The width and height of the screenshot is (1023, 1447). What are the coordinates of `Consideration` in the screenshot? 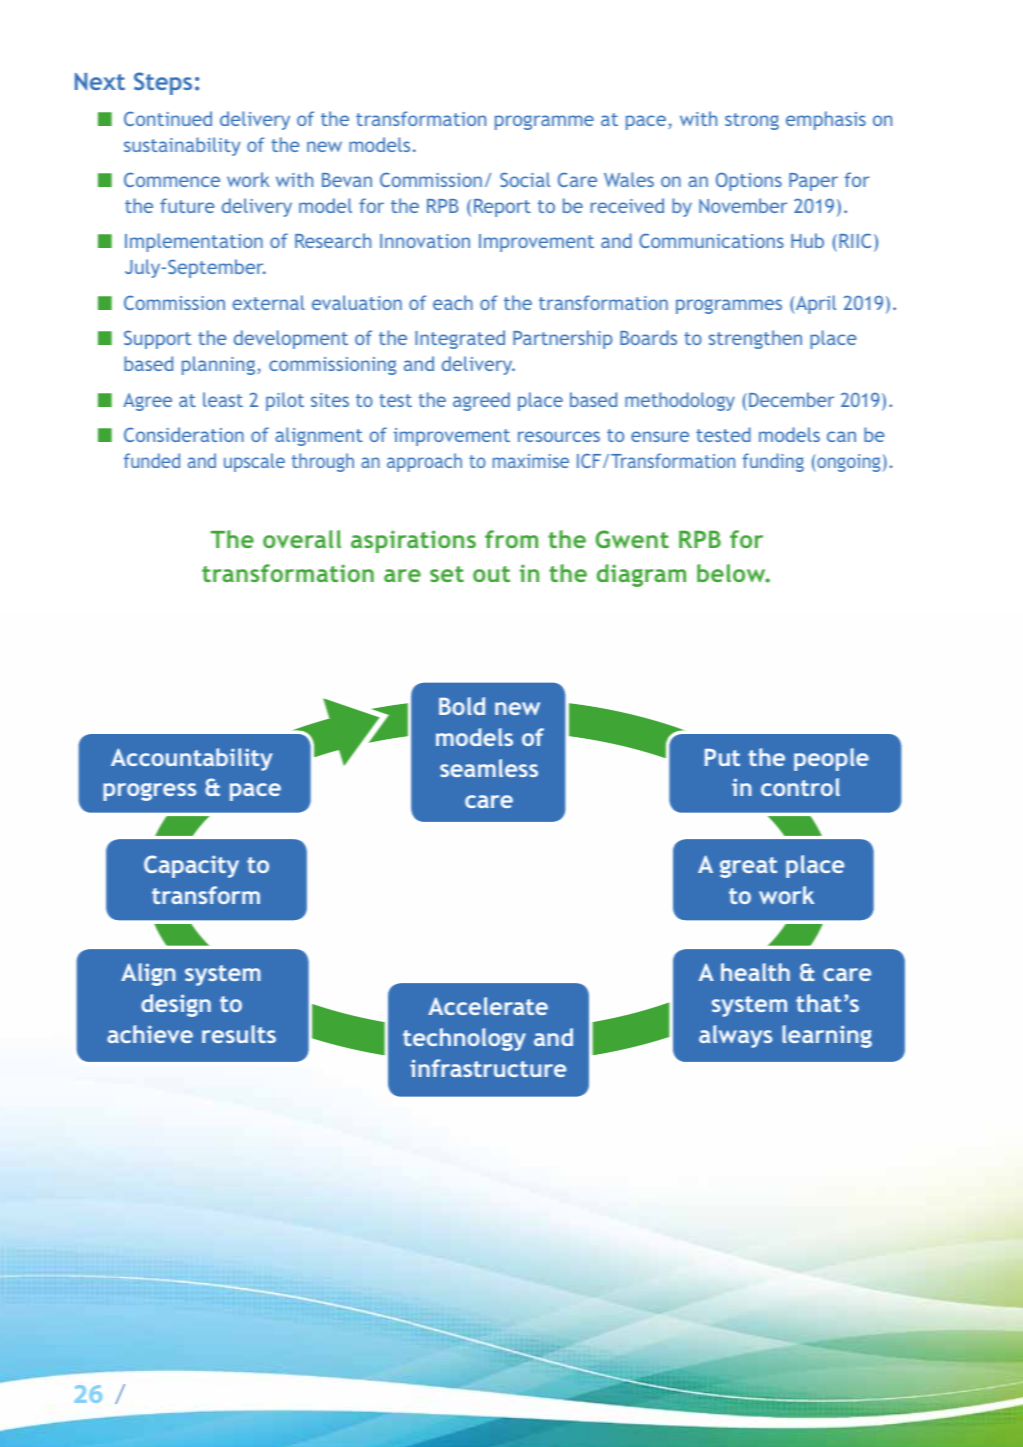 It's located at (184, 434).
